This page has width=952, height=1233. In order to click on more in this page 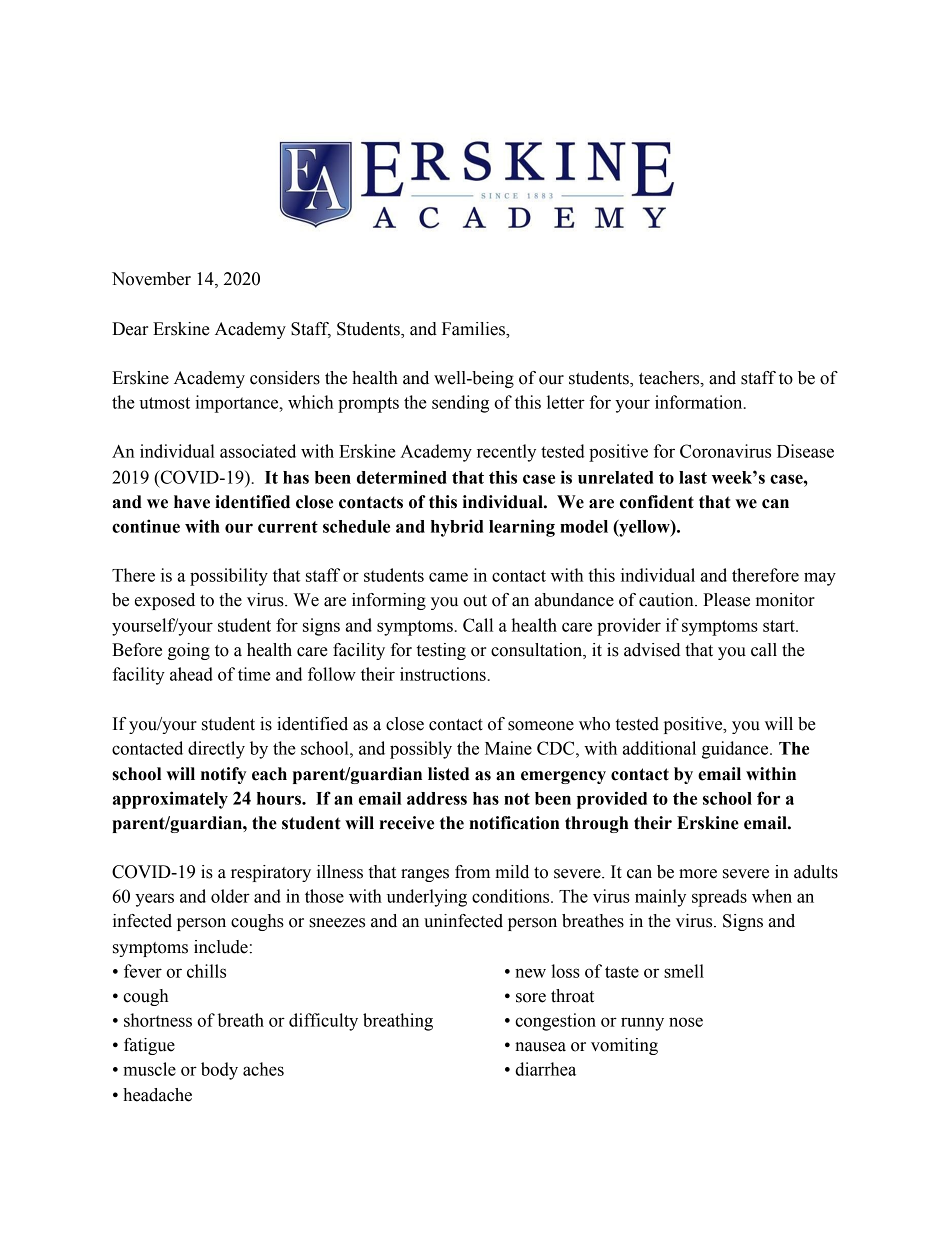, I will do `click(698, 874)`.
